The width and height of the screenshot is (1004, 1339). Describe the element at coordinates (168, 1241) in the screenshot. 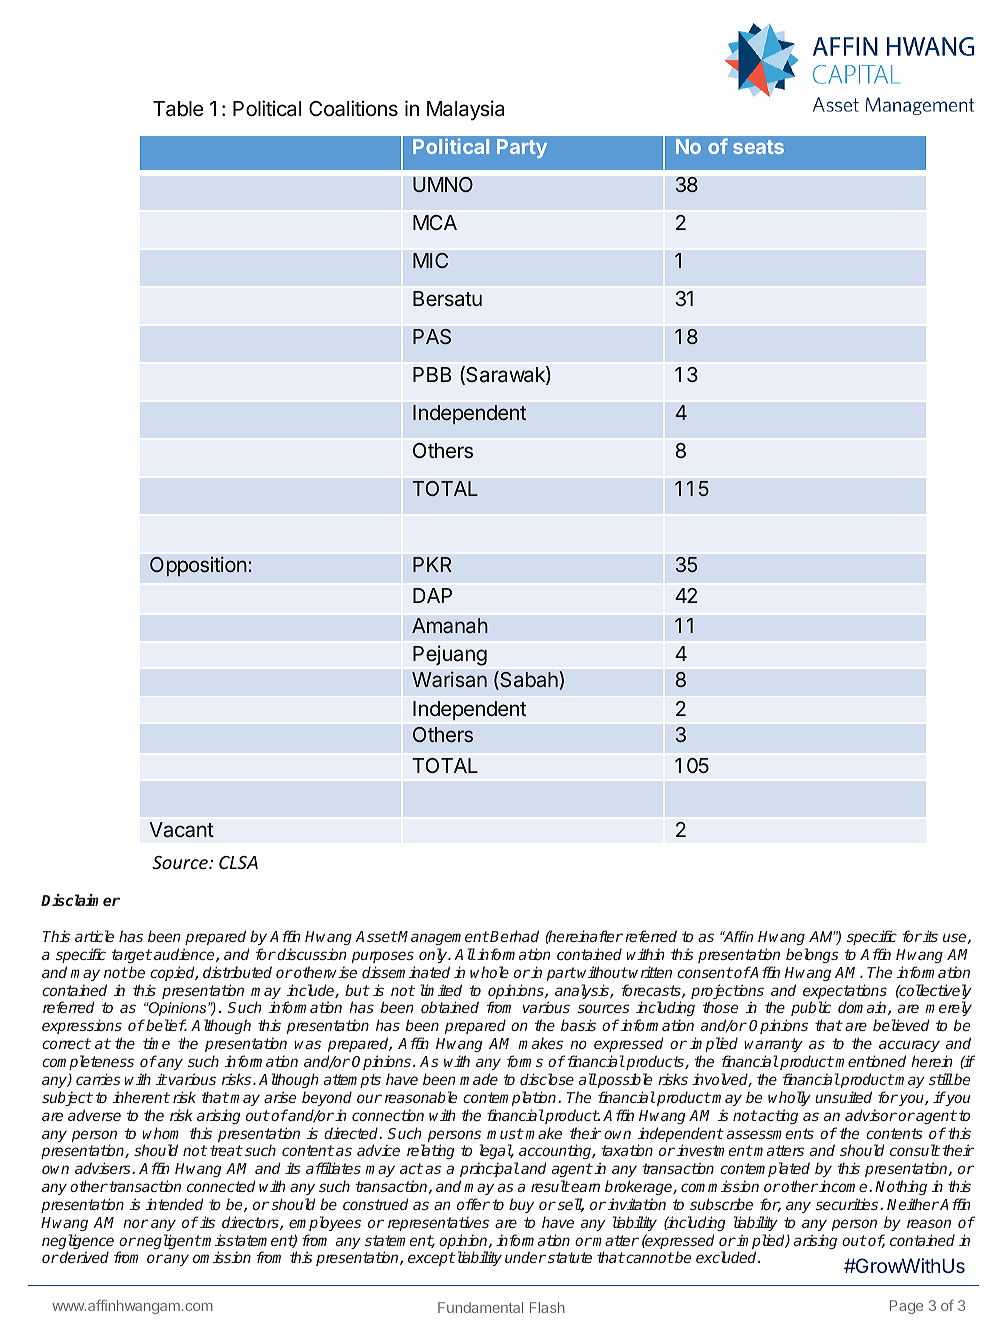

I see `negligent` at that location.
